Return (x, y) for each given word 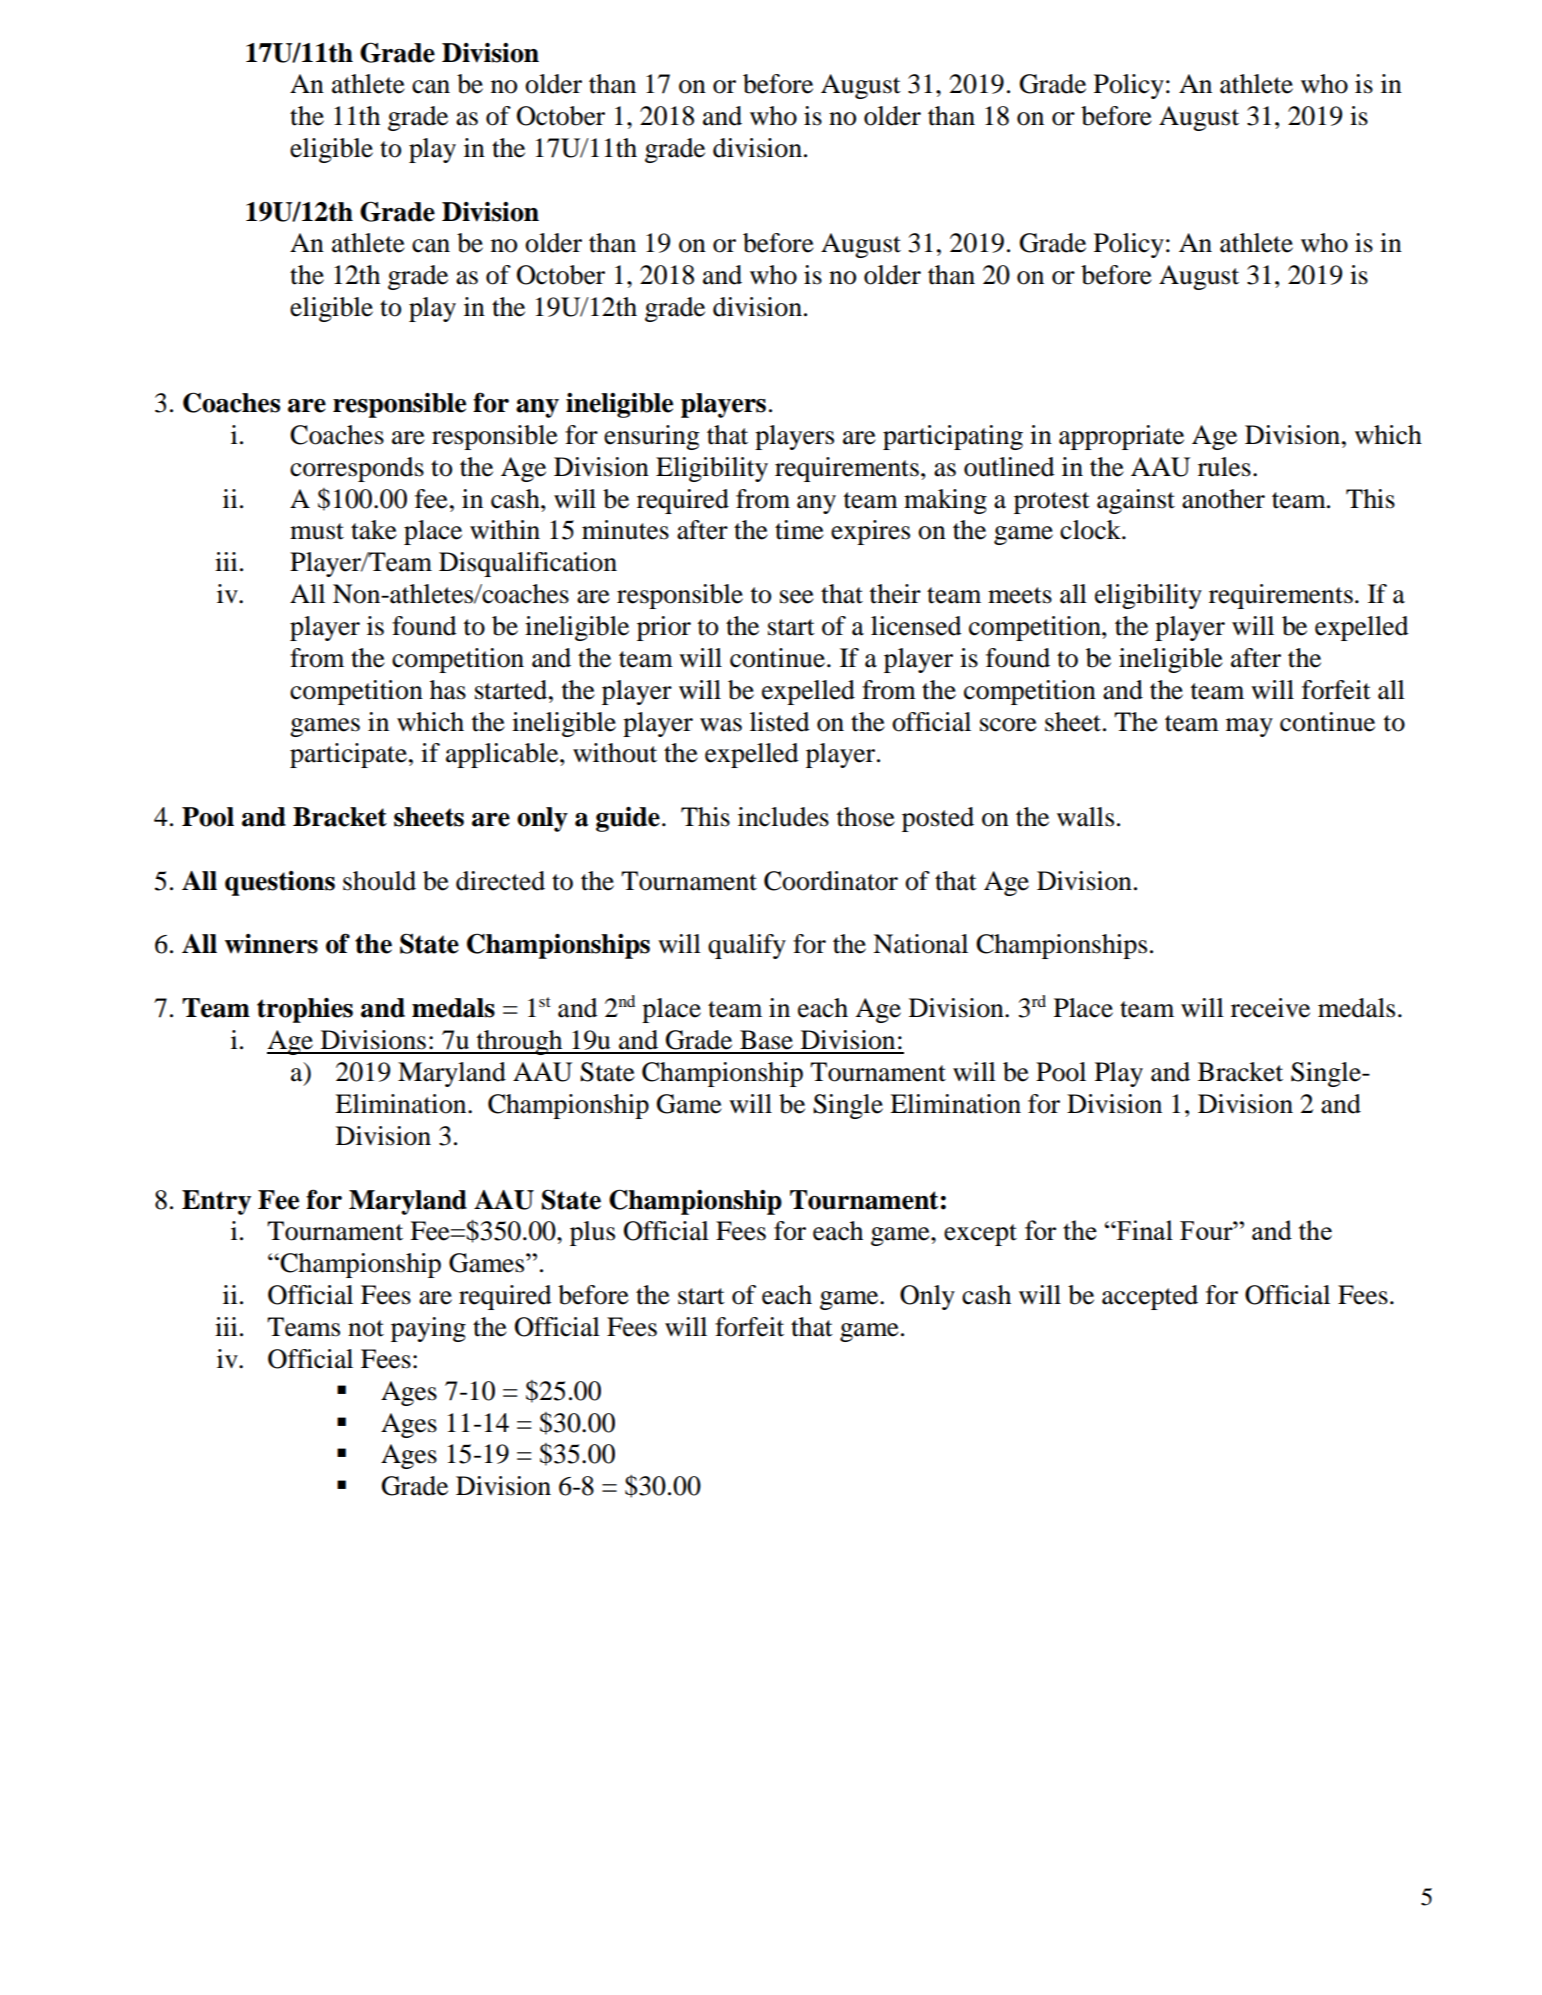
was (721, 725)
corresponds (357, 469)
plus (592, 1233)
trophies (305, 1010)
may (1249, 727)
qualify (747, 946)
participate (348, 755)
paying (428, 1329)
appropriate (1121, 437)
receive (1270, 1008)
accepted (1150, 1297)
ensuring (651, 437)
